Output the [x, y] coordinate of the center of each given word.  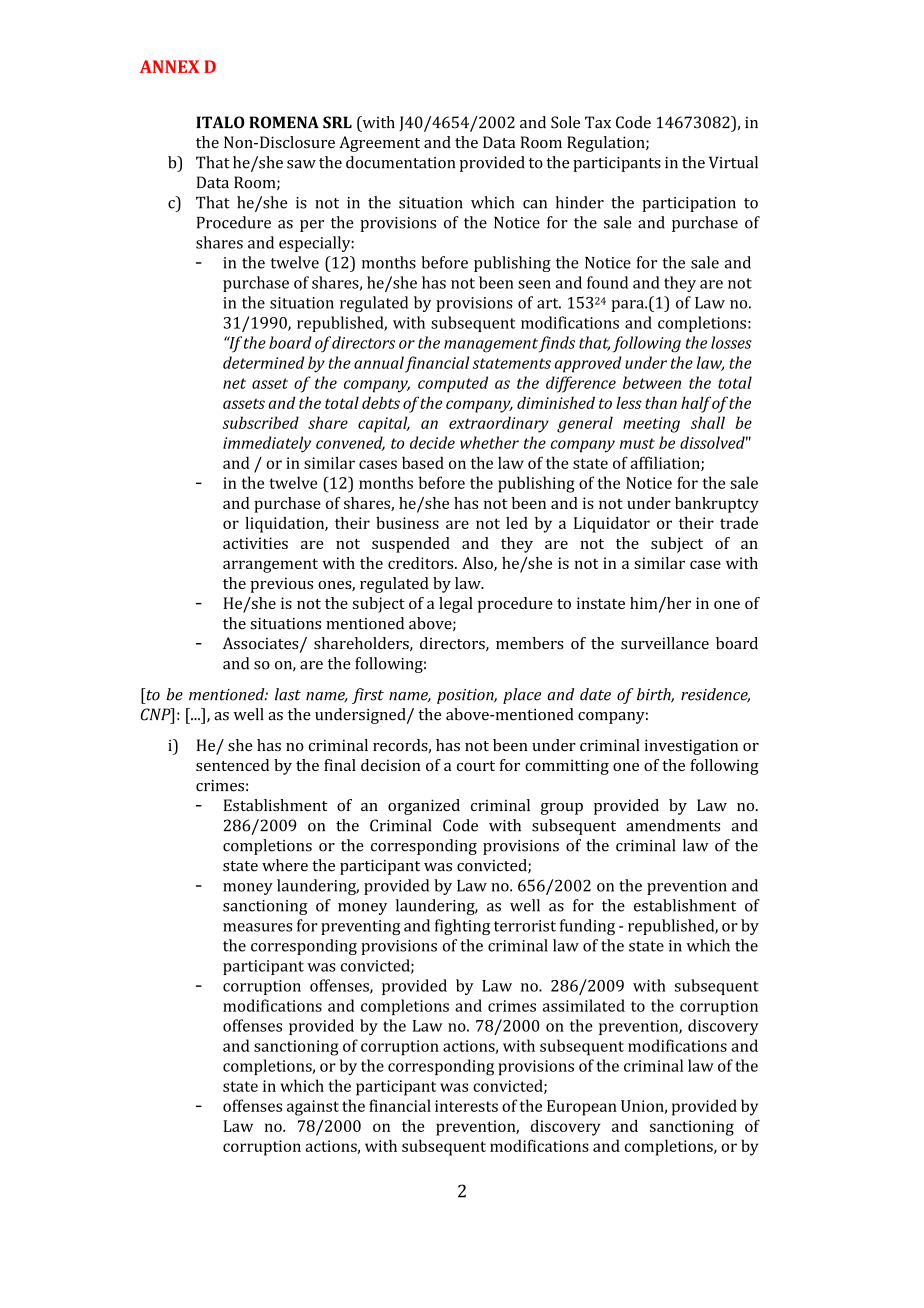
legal [456, 605]
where [285, 865]
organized [424, 807]
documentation [400, 162]
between [652, 382]
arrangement [270, 565]
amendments [673, 825]
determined [264, 362]
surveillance [665, 643]
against [313, 1108]
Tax [598, 122]
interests [466, 1106]
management [491, 345]
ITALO [220, 122]
